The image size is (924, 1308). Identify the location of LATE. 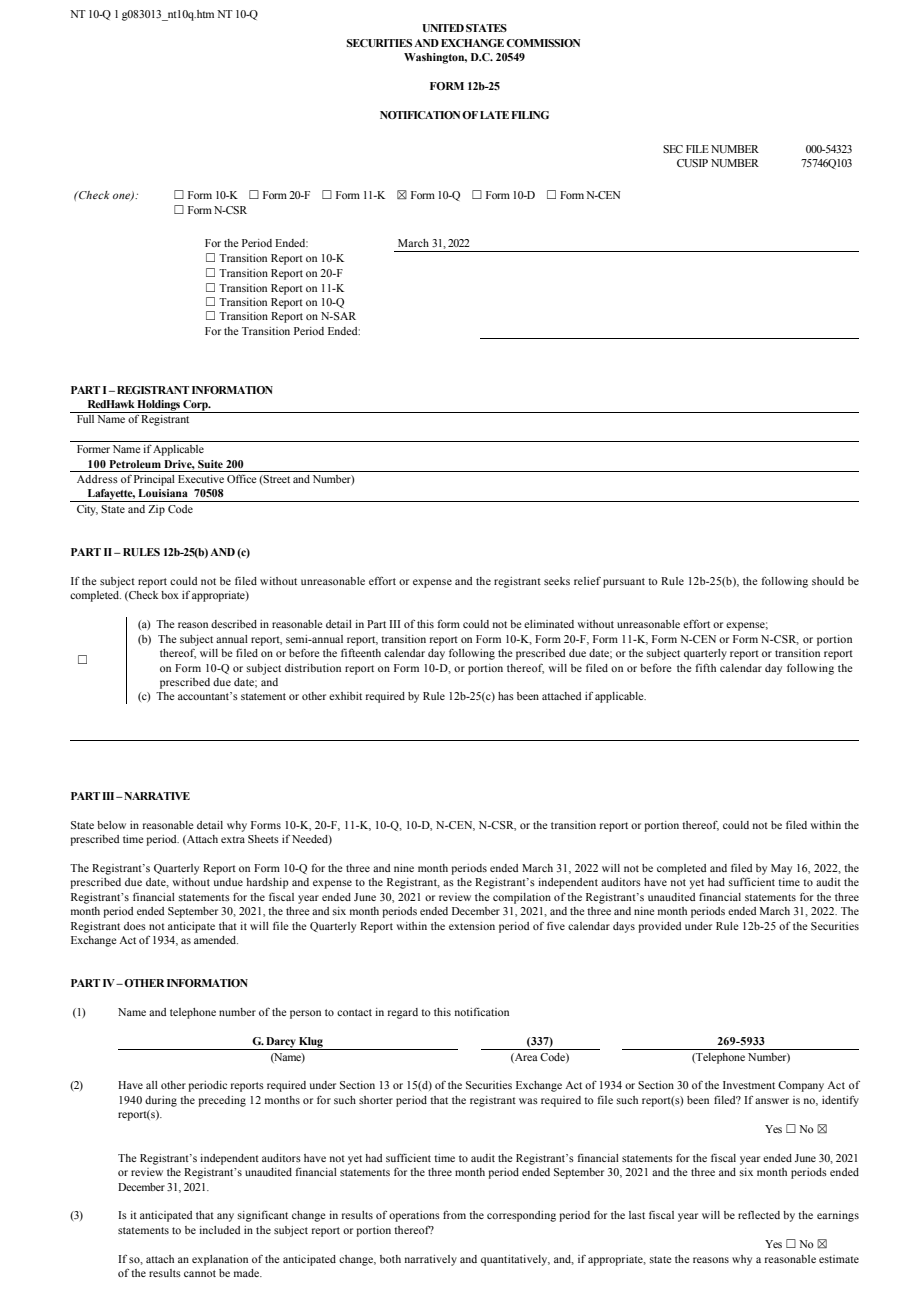
(494, 115).
